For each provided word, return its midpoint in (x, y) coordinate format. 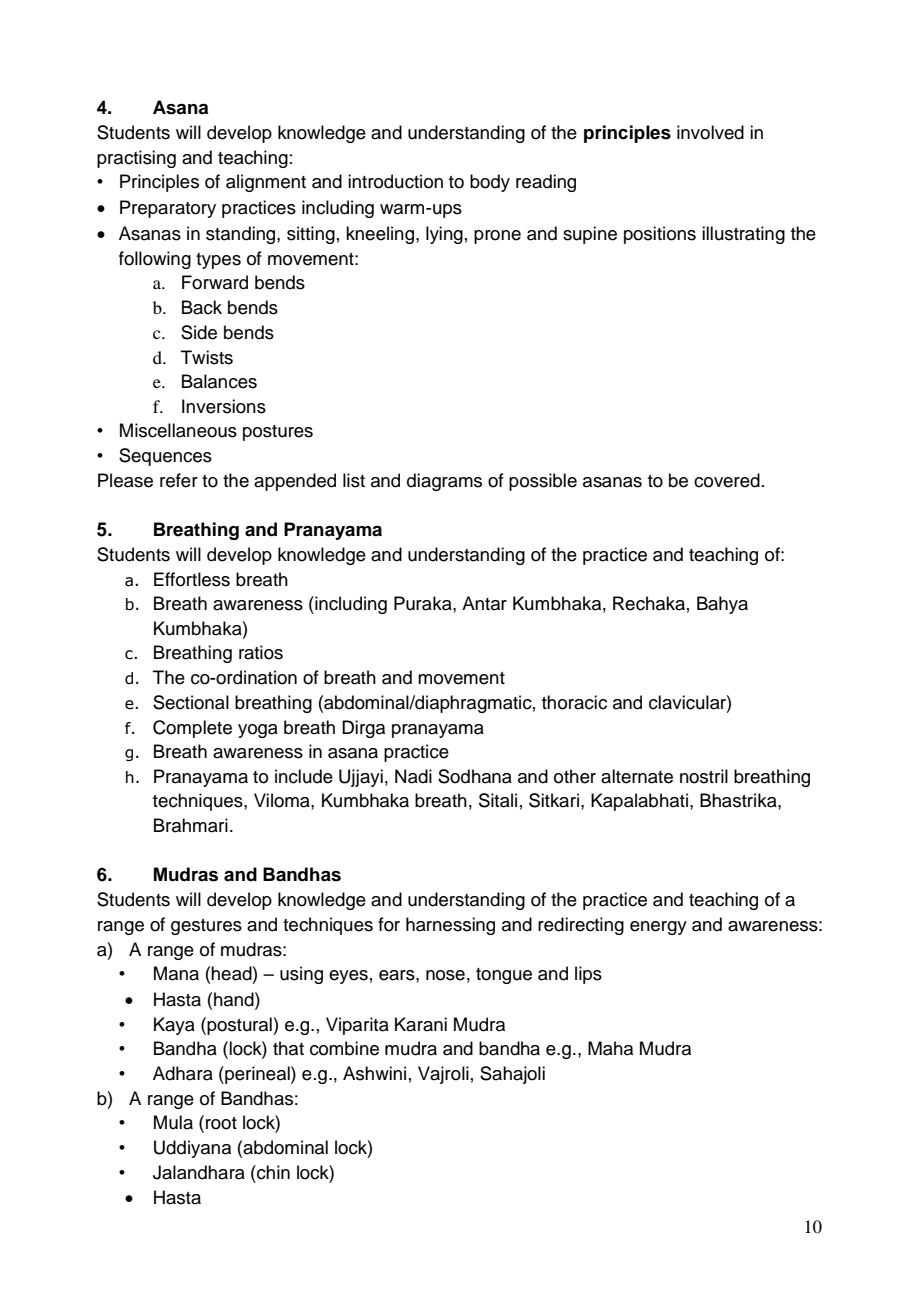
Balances (219, 381)
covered (727, 480)
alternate (637, 776)
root (221, 1123)
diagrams (444, 482)
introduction (395, 181)
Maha (610, 1048)
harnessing (450, 926)
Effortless (192, 579)
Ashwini (374, 1073)
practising (136, 159)
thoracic (574, 702)
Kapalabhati (639, 802)
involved (710, 132)
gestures (206, 927)
